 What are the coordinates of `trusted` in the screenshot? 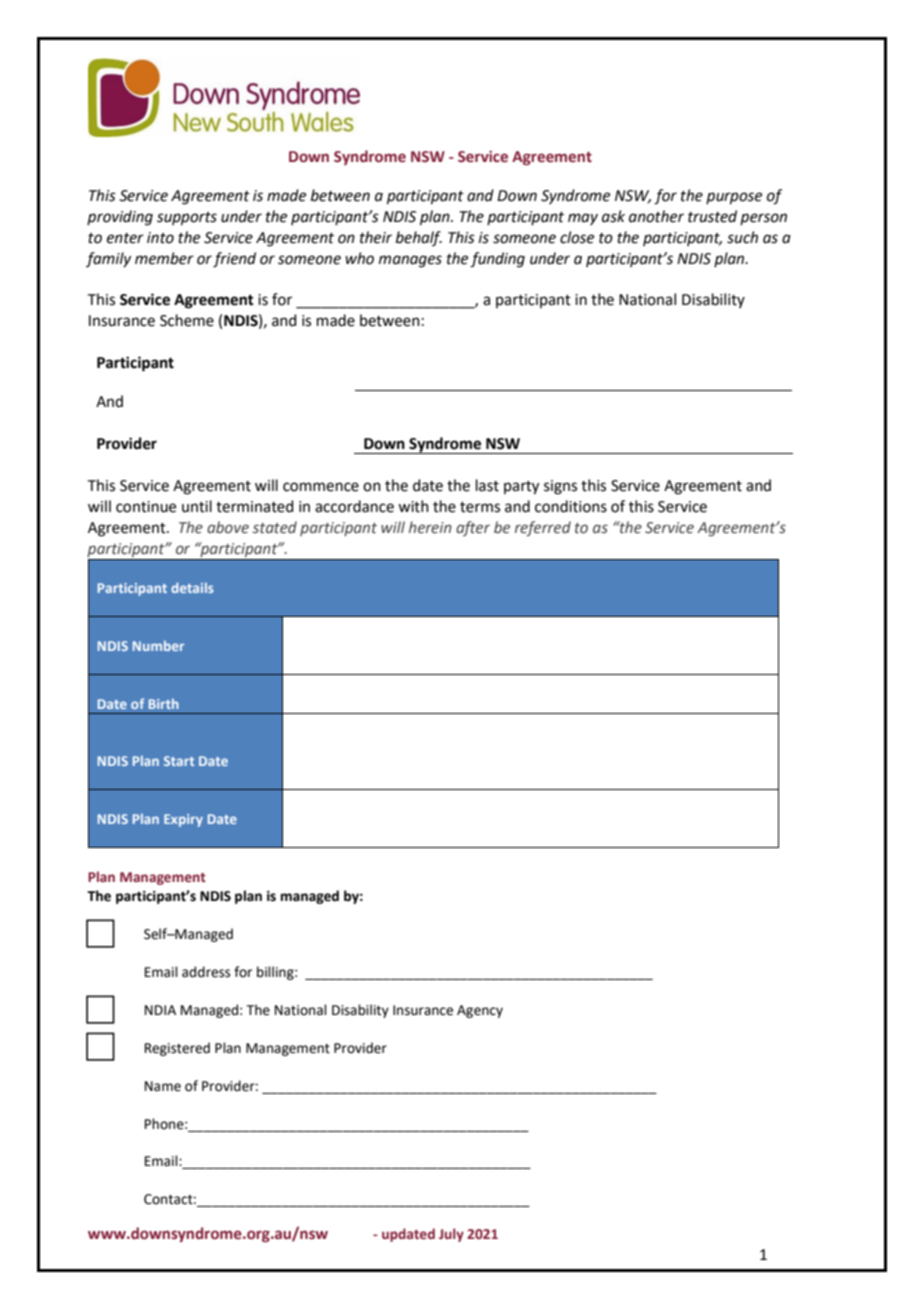 It's located at (712, 216).
